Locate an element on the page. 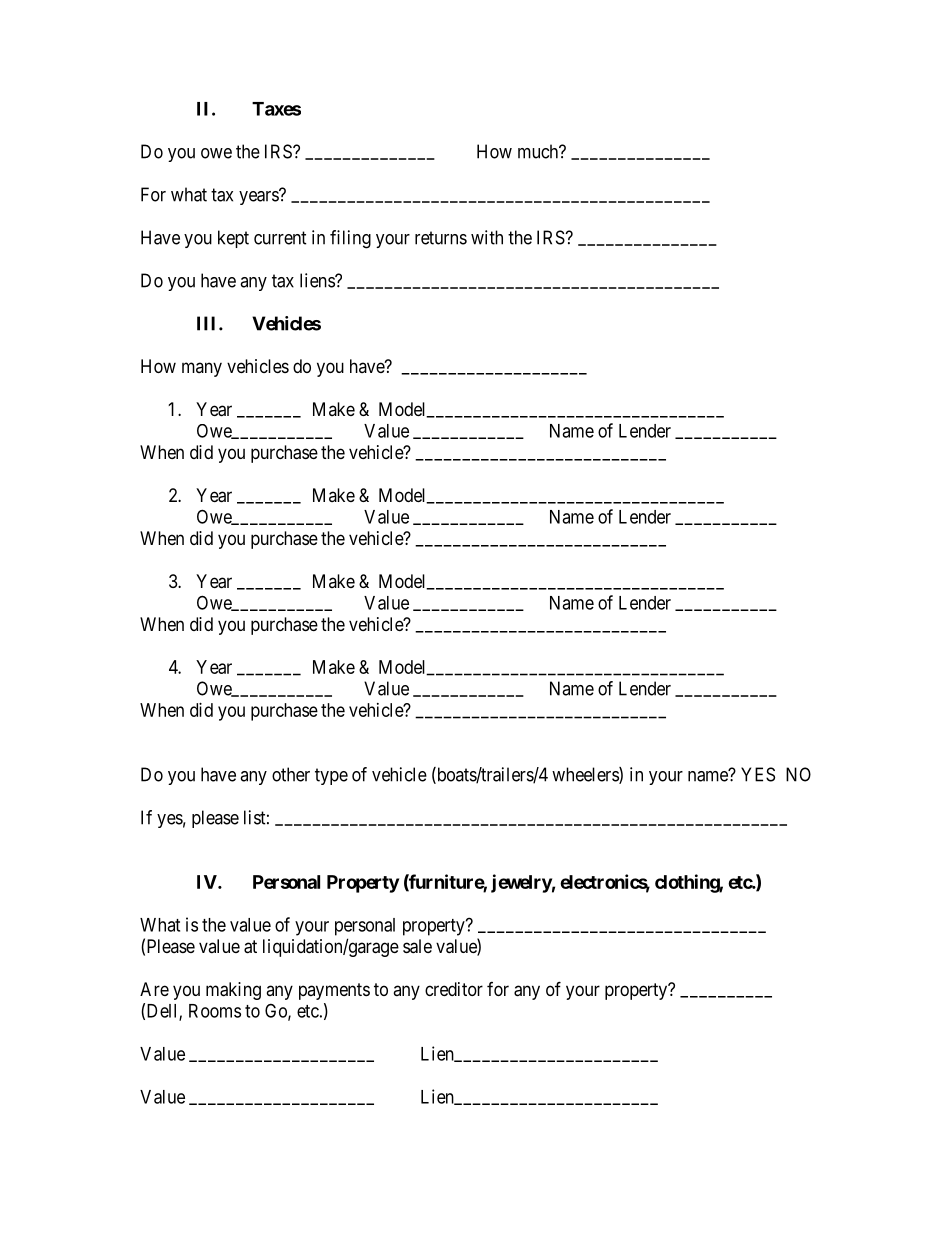 The height and width of the image is (1233, 952). creditor is located at coordinates (454, 989).
